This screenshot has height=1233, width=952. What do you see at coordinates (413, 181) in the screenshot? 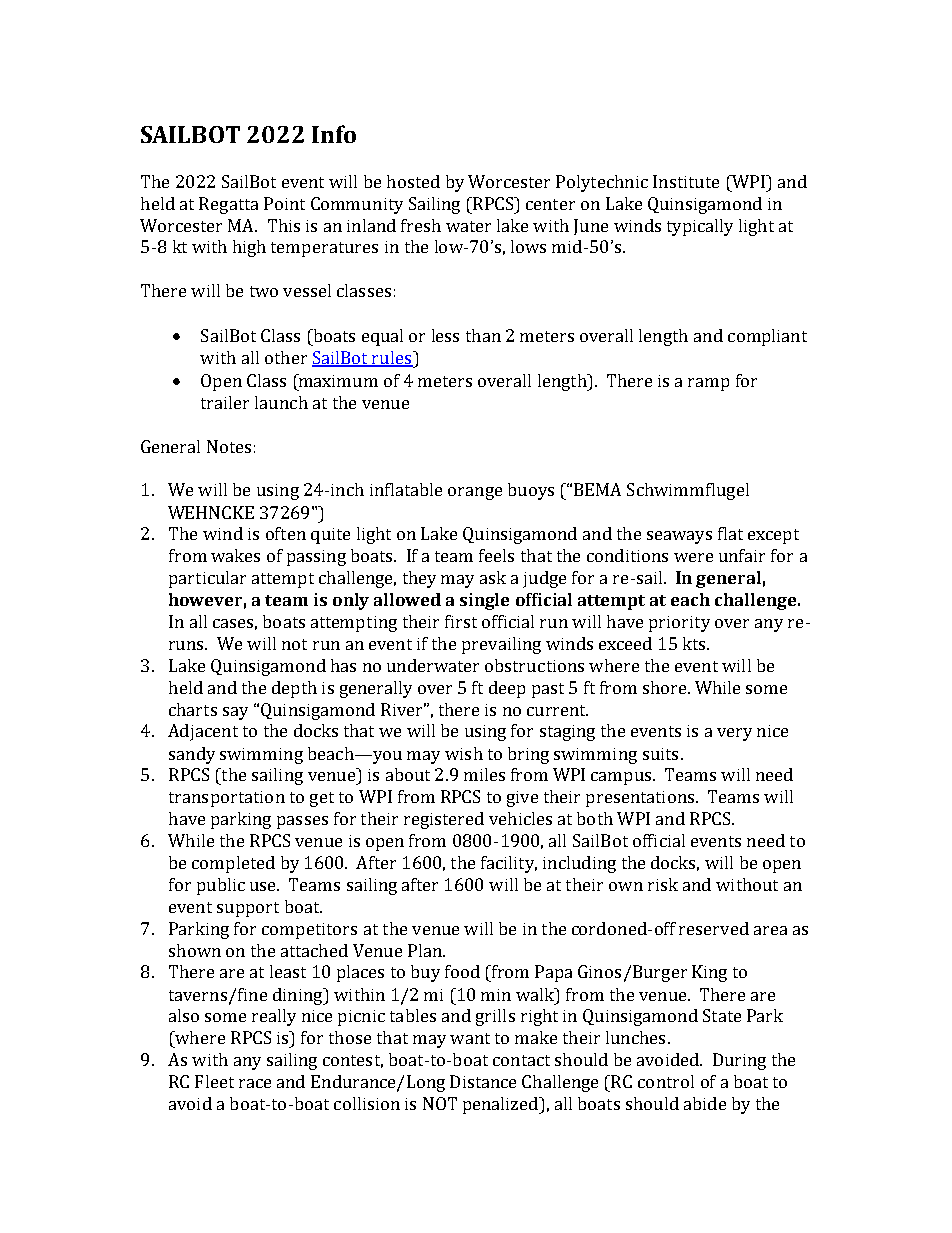
I see `hosted` at bounding box center [413, 181].
